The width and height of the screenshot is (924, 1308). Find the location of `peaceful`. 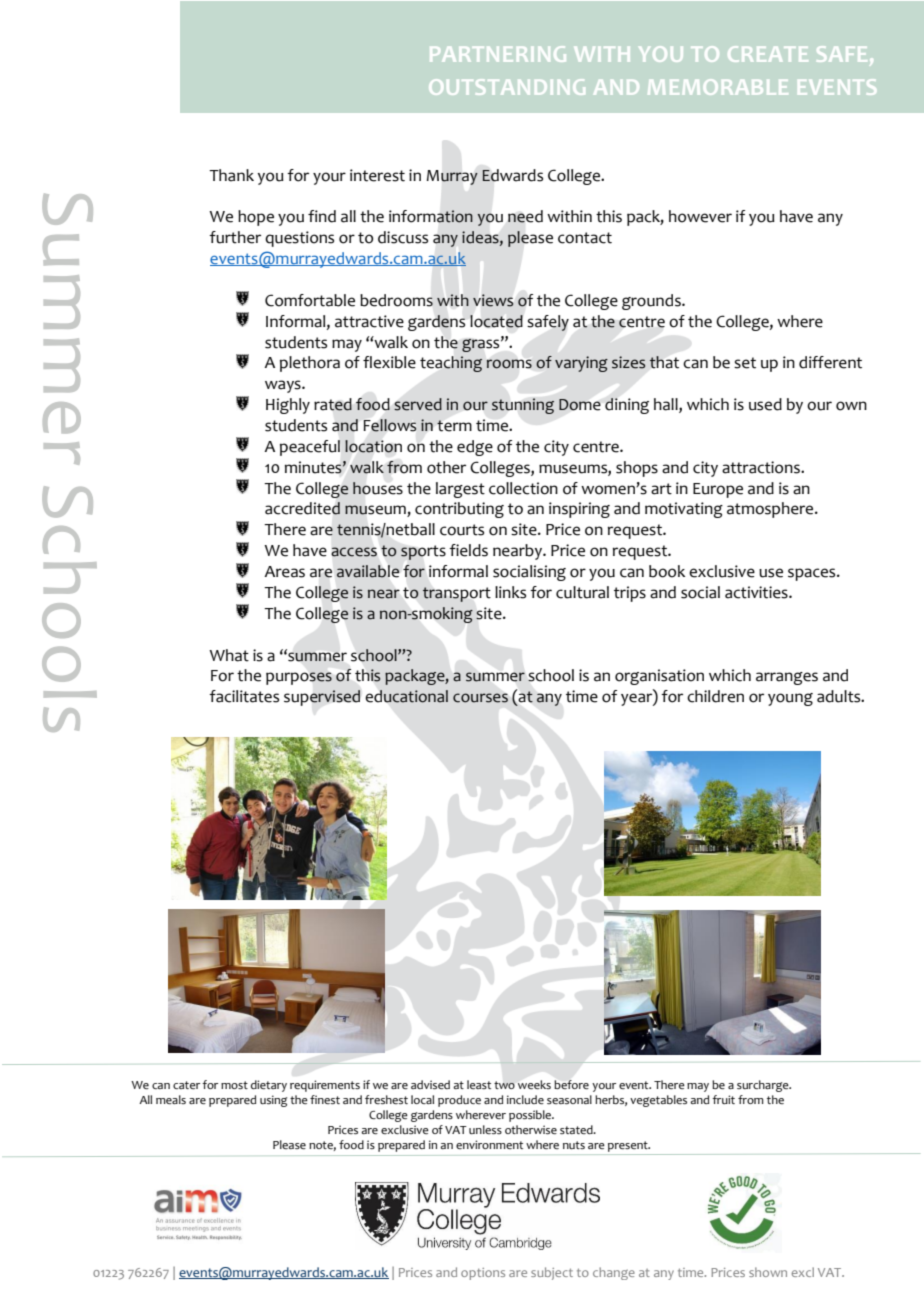

peaceful is located at coordinates (310, 448).
